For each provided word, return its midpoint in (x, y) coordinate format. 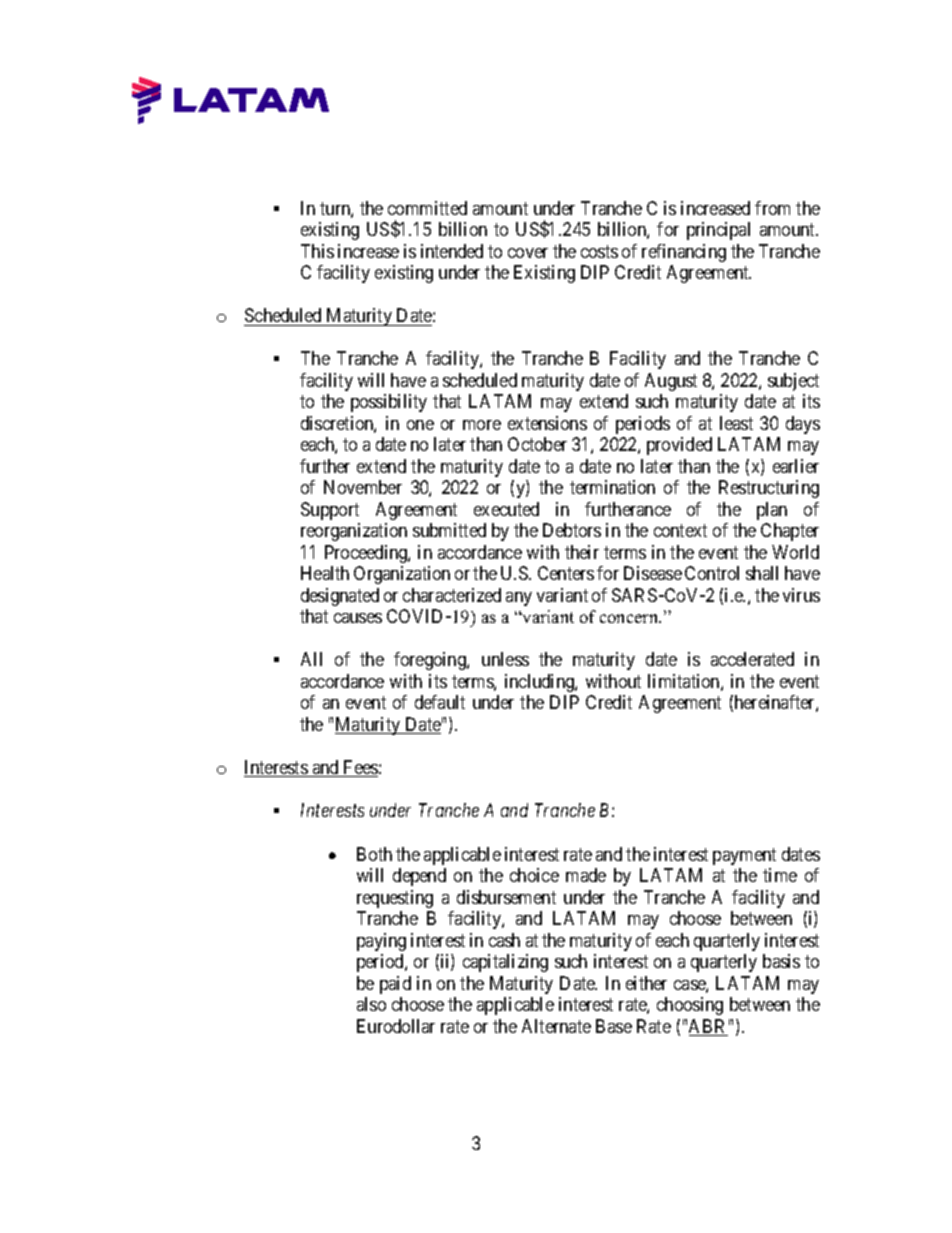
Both (374, 854)
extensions (547, 423)
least (736, 423)
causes (358, 618)
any (519, 599)
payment (744, 856)
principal (718, 231)
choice (534, 875)
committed (427, 208)
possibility (389, 403)
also (371, 1004)
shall (762, 573)
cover (528, 253)
